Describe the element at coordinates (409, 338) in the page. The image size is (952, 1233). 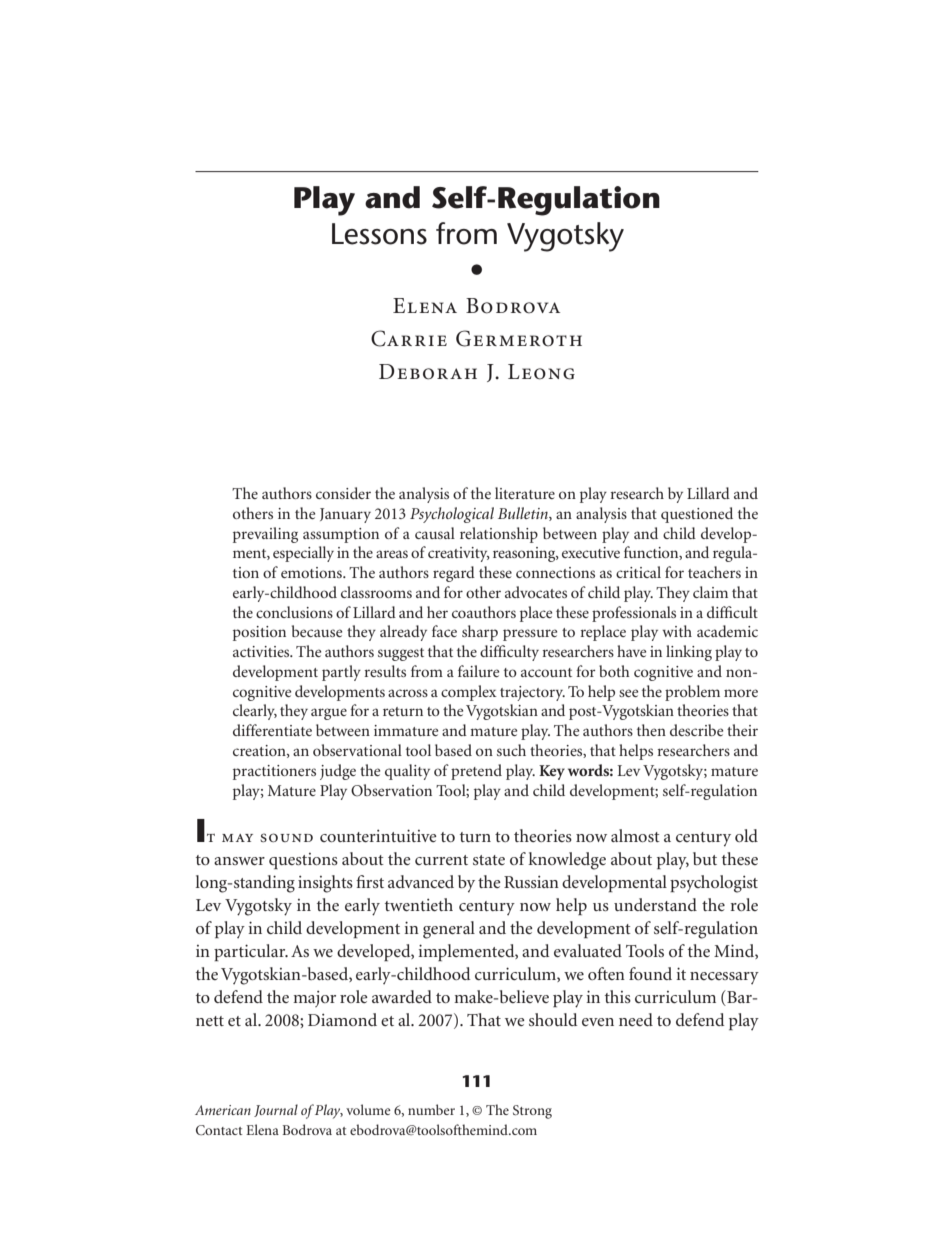
I see `Carrie` at that location.
